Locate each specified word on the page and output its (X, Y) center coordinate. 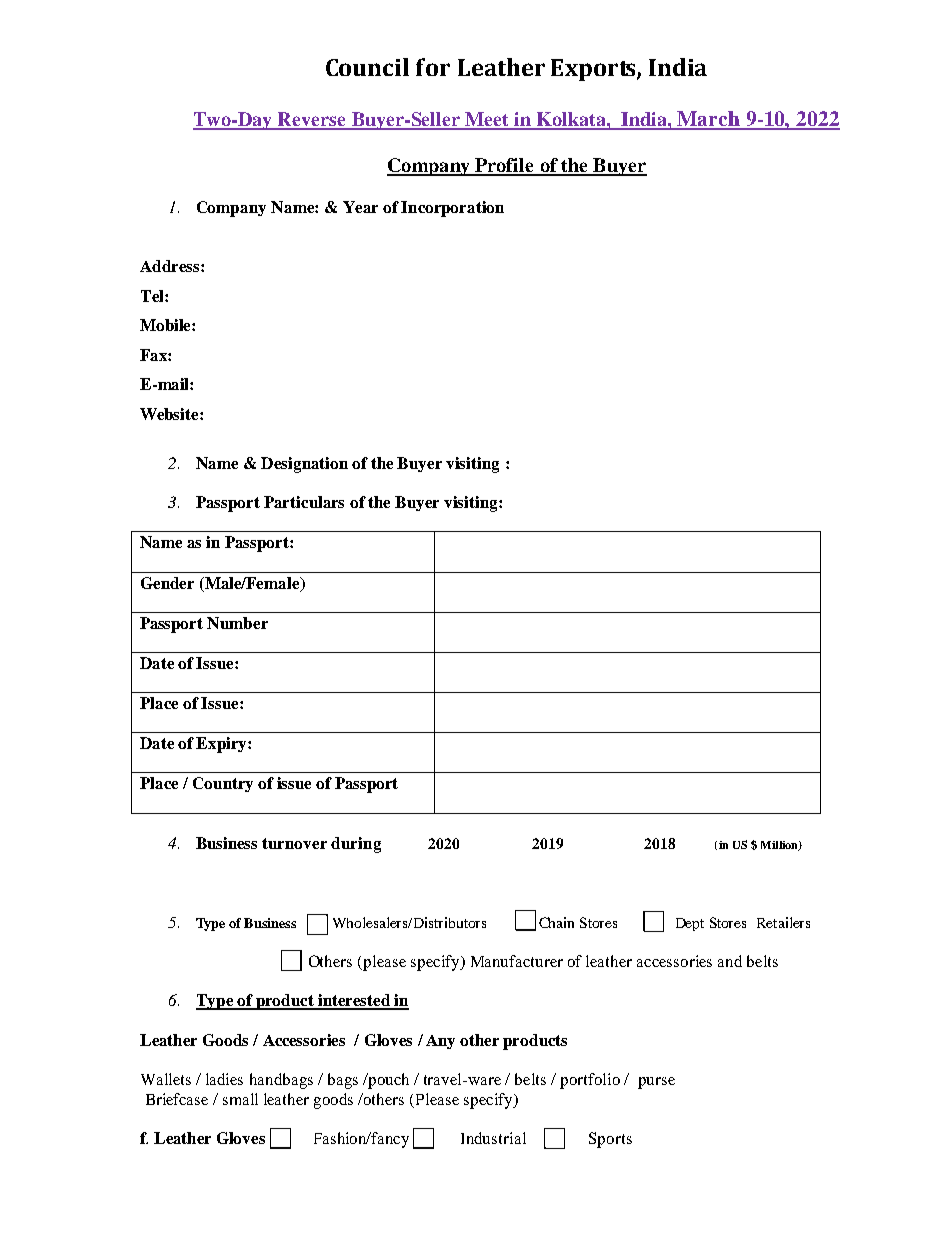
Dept (690, 924)
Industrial (493, 1138)
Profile (505, 166)
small (240, 1099)
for (433, 67)
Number (237, 623)
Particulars (304, 502)
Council (367, 67)
